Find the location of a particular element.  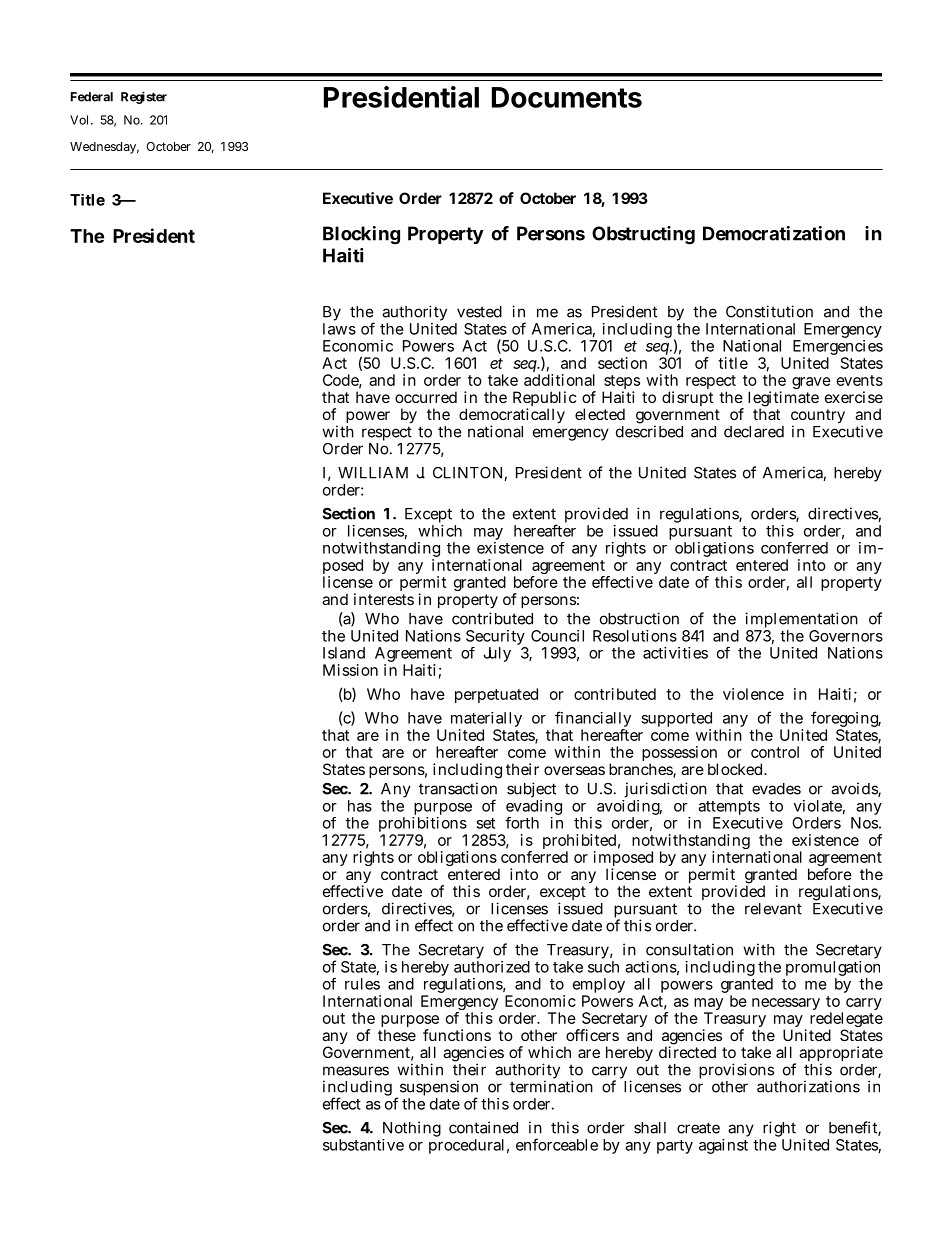

measures is located at coordinates (356, 1071).
